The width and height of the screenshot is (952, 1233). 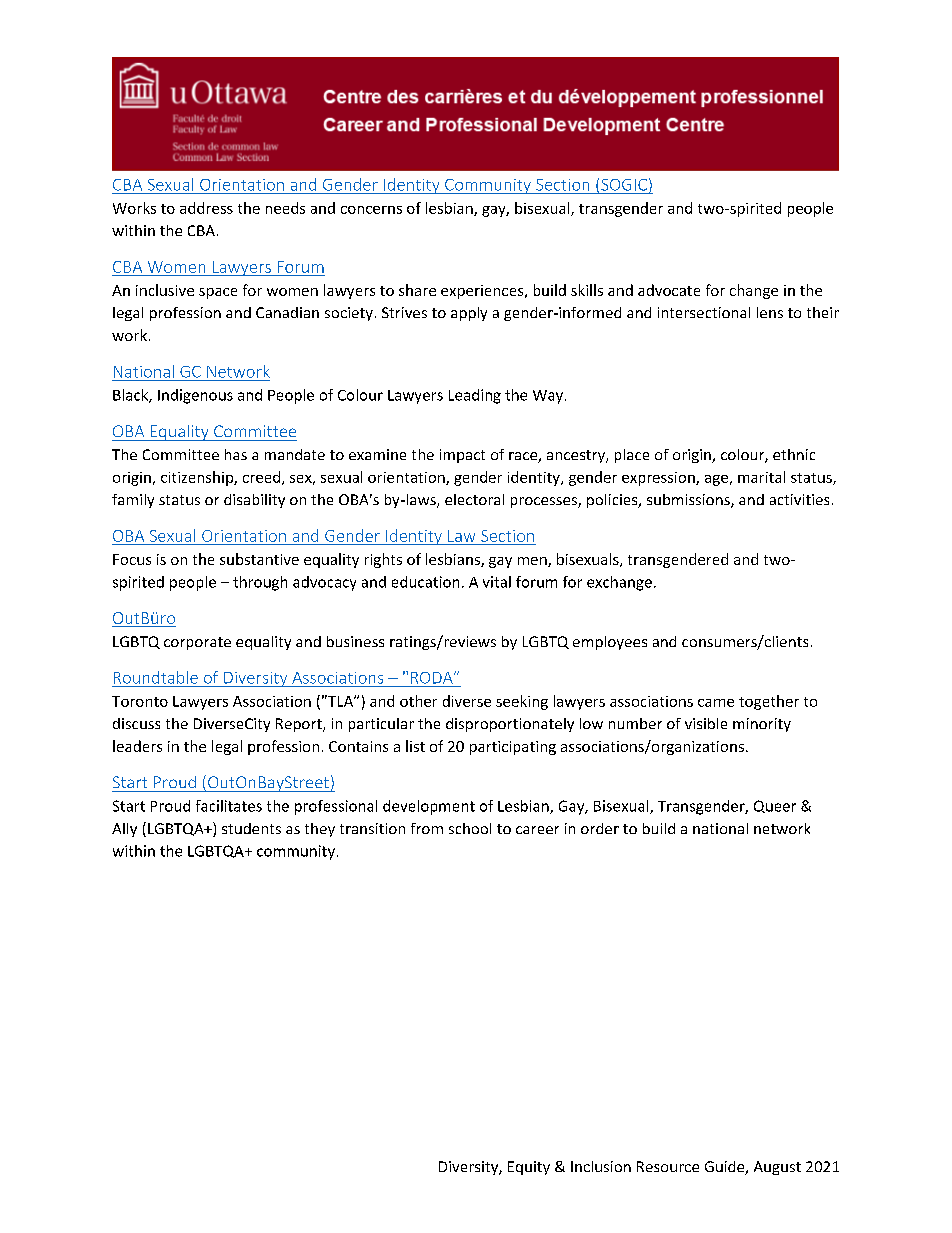 What do you see at coordinates (417, 290) in the screenshot?
I see `share` at bounding box center [417, 290].
